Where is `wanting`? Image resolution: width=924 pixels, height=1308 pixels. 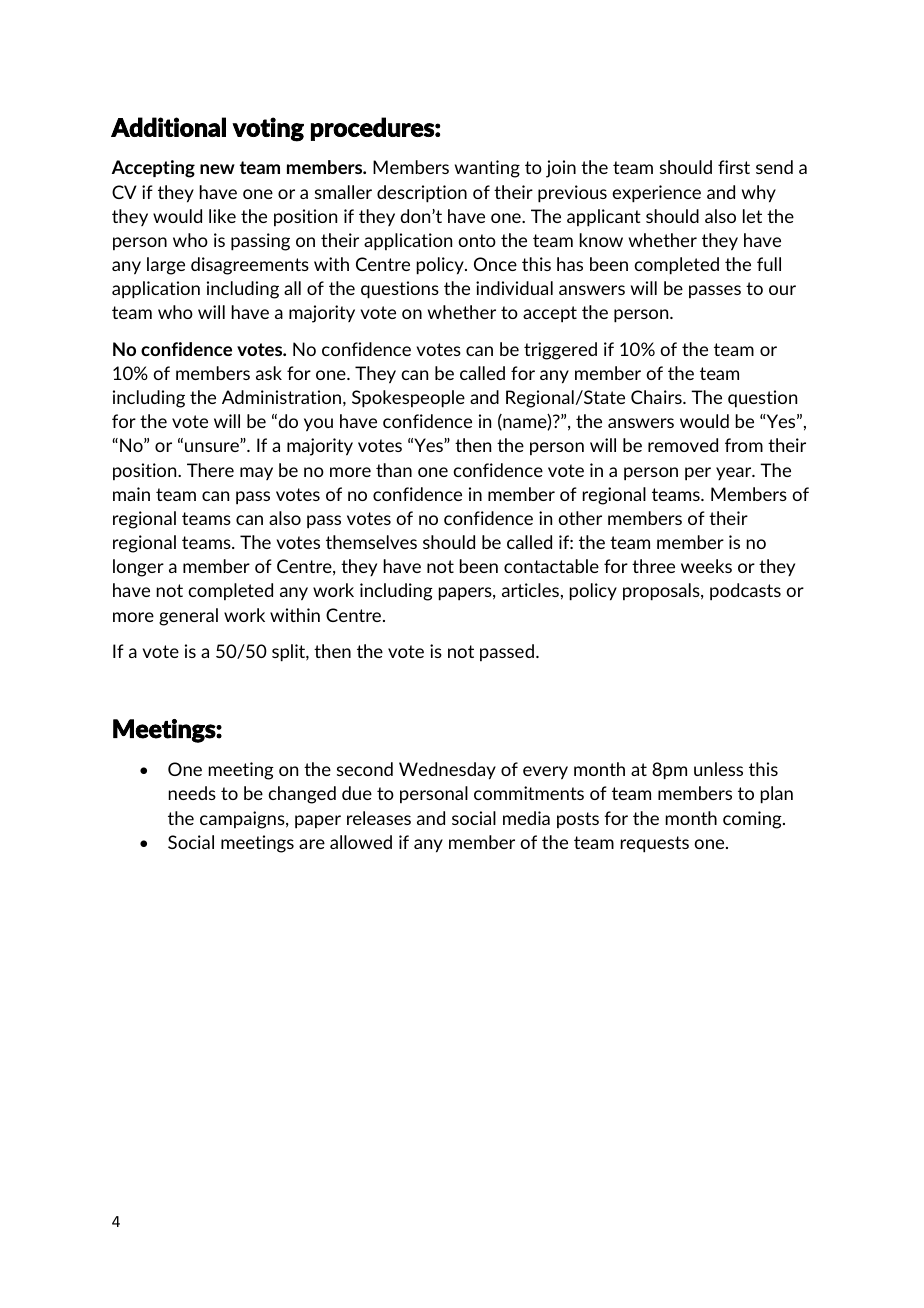 wanting is located at coordinates (487, 169).
